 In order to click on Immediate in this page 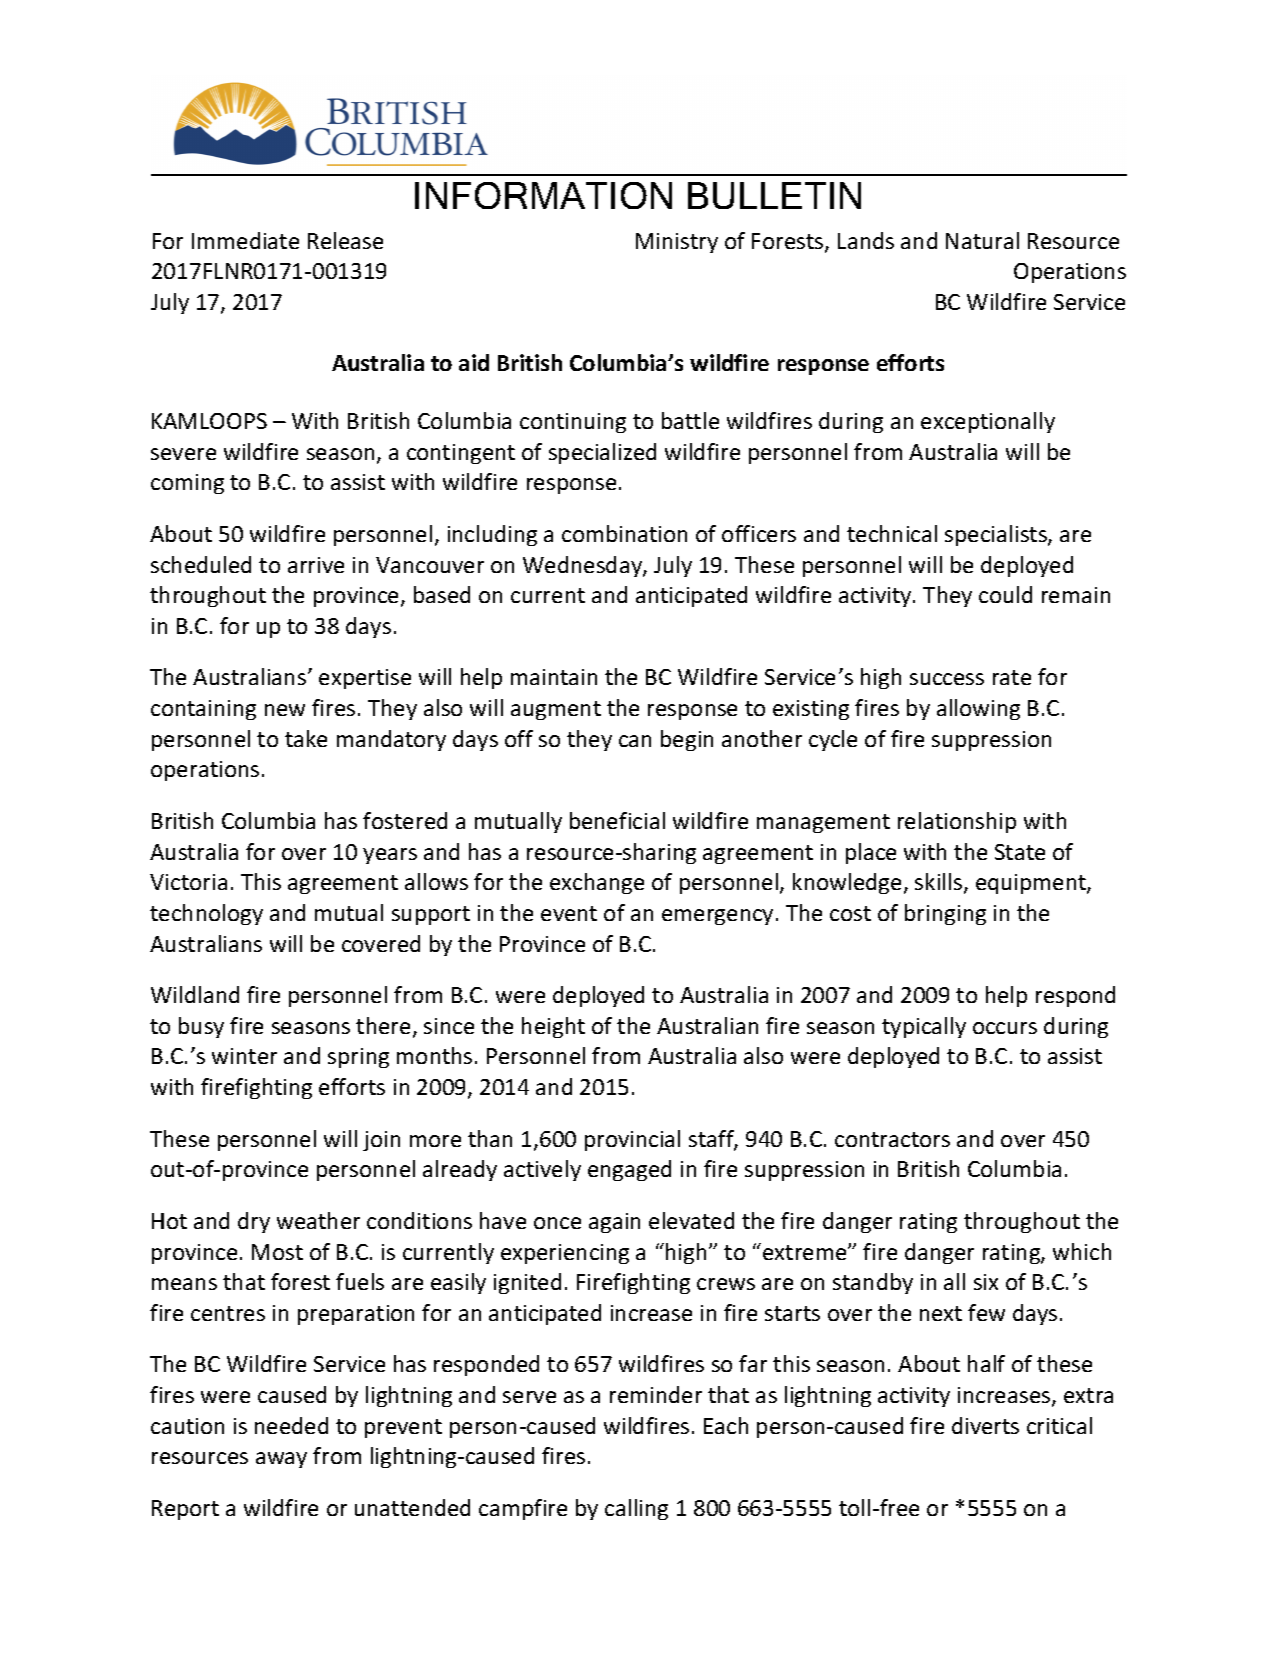, I will do `click(245, 240)`.
